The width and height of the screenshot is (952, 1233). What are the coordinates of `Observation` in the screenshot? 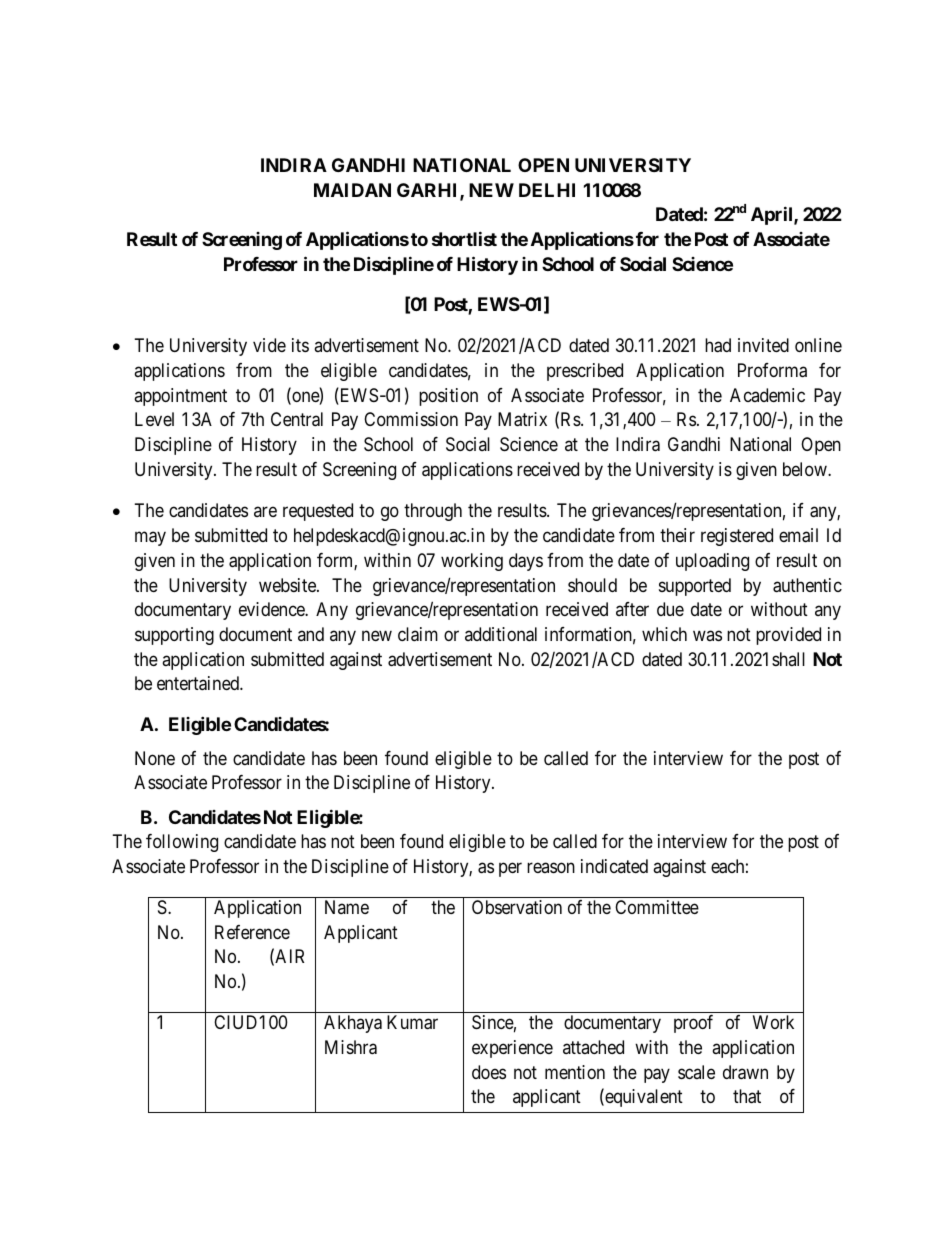 It's located at (517, 907).
